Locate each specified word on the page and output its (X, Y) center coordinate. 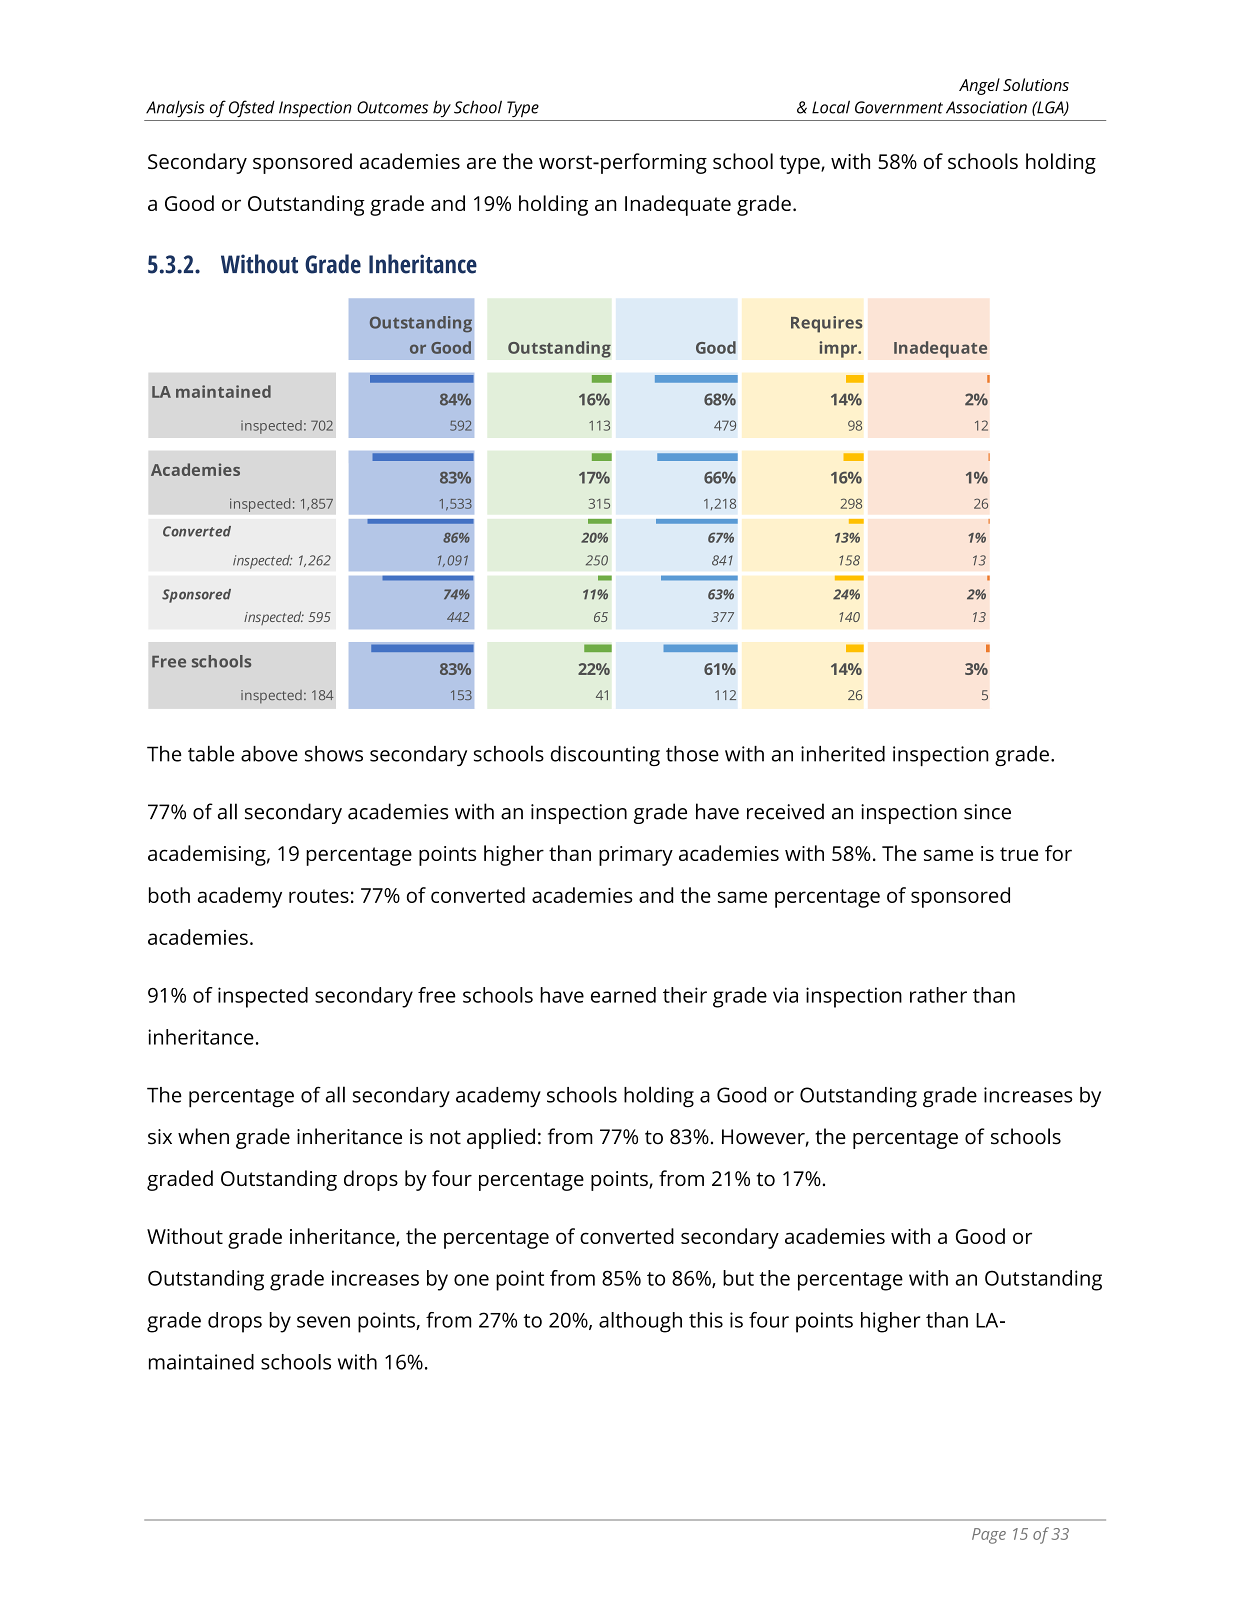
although (640, 1322)
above (269, 754)
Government (899, 107)
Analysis (175, 108)
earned (623, 995)
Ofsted (252, 109)
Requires (827, 324)
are (481, 163)
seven (323, 1322)
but (738, 1278)
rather (938, 995)
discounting (605, 756)
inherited (843, 754)
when (203, 1136)
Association (986, 107)
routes (319, 896)
